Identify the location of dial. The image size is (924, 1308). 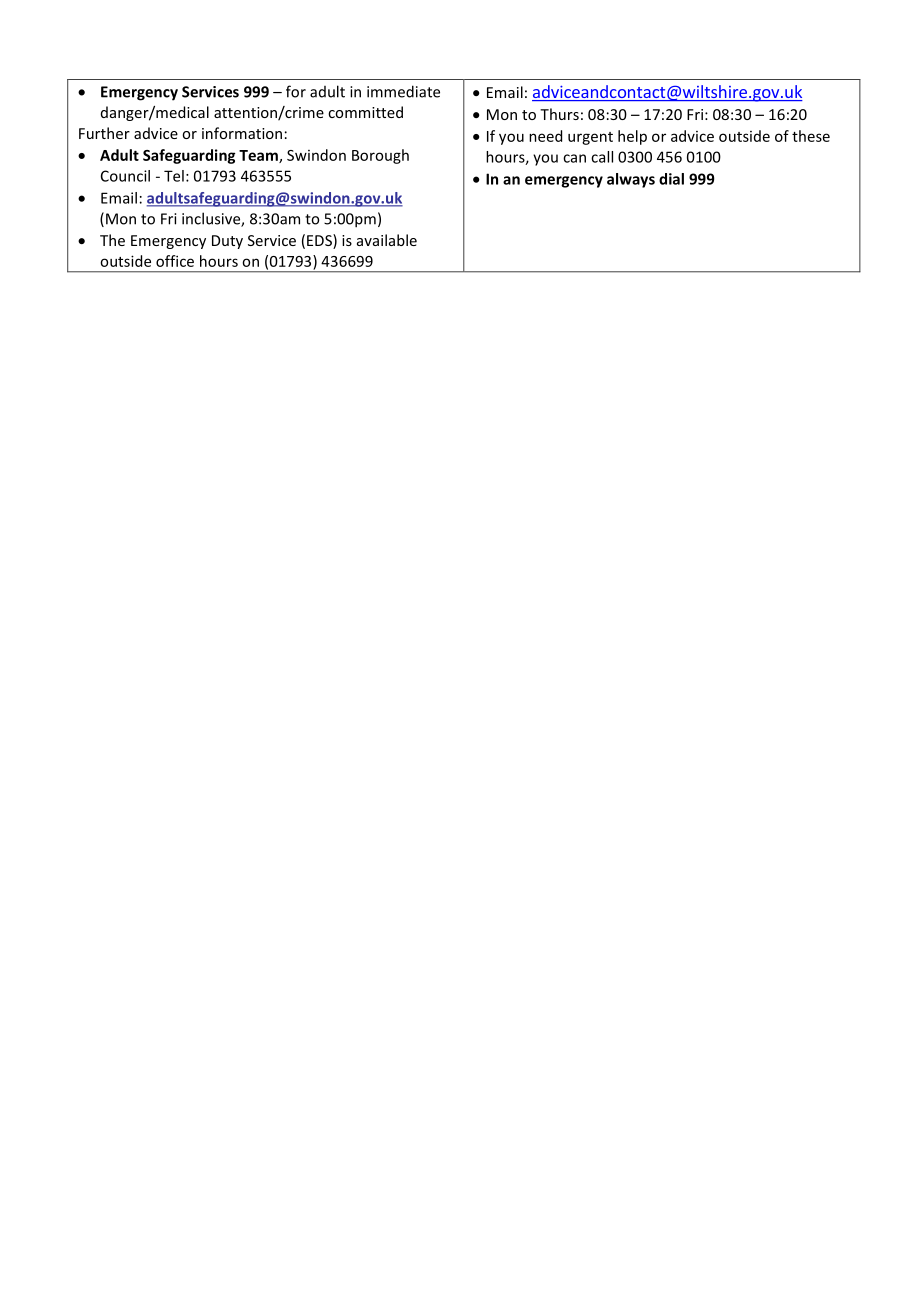
(671, 179).
